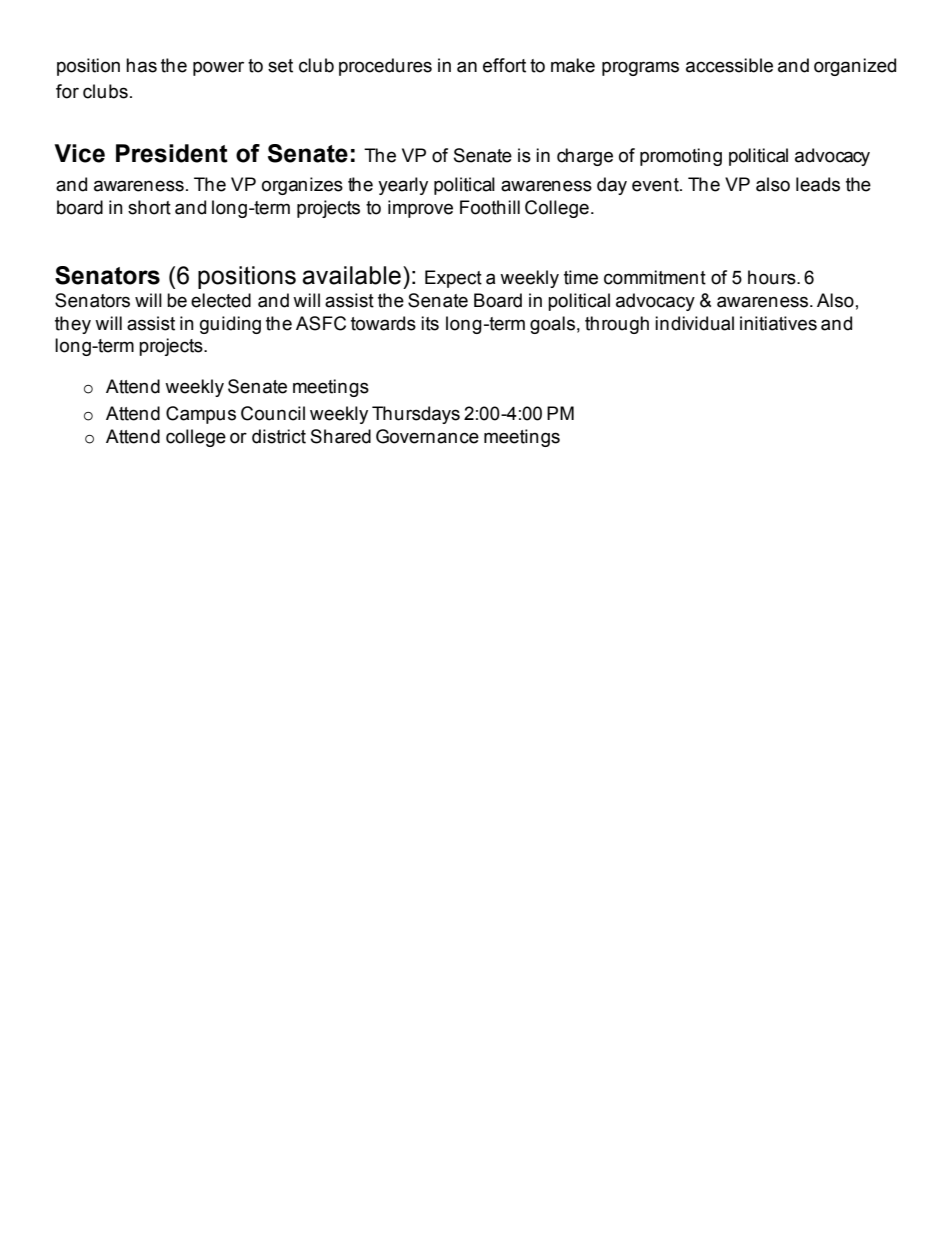  Describe the element at coordinates (681, 157) in the screenshot. I see `promoting` at that location.
